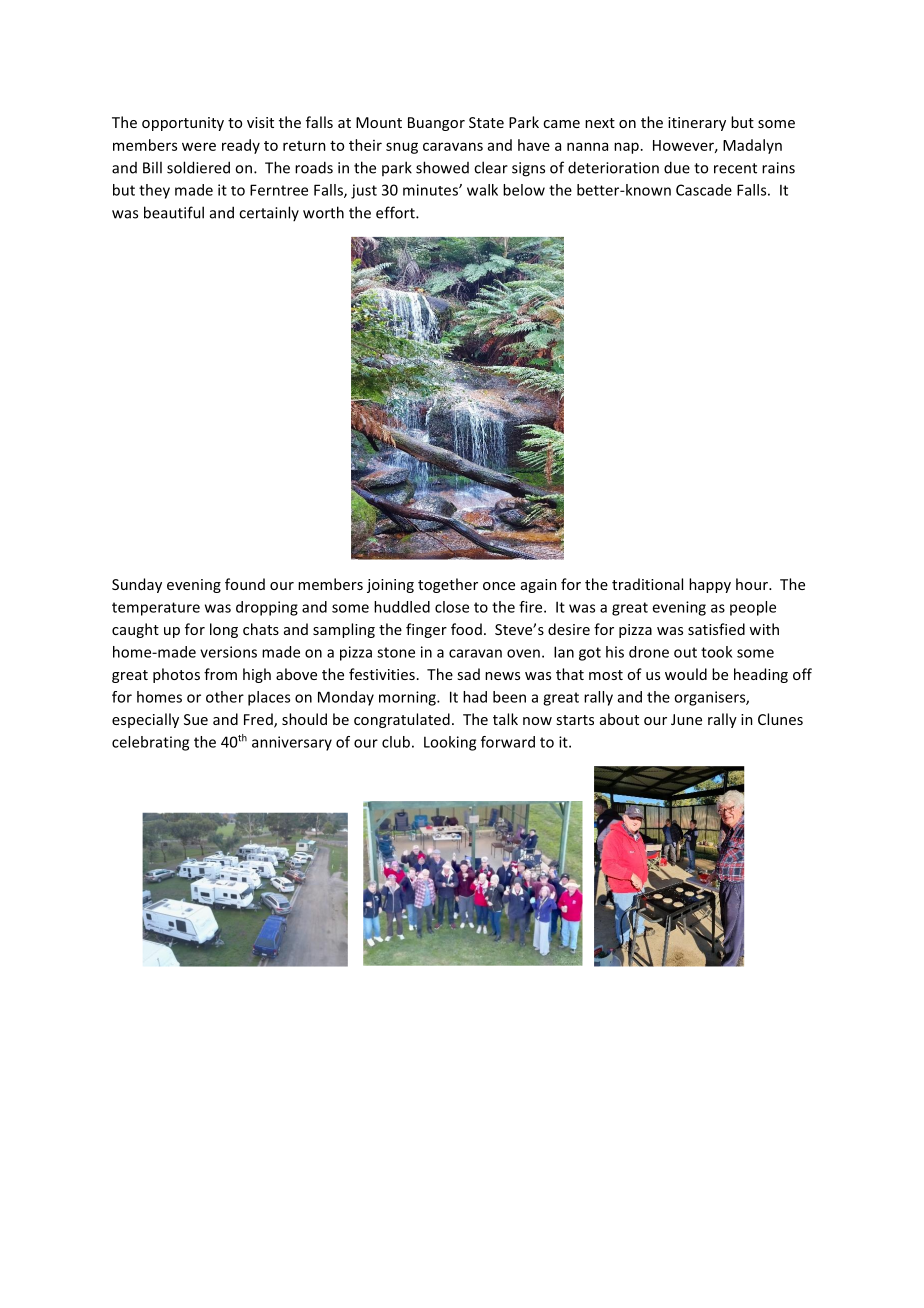 Image resolution: width=924 pixels, height=1308 pixels. Describe the element at coordinates (448, 585) in the image. I see `together` at that location.
